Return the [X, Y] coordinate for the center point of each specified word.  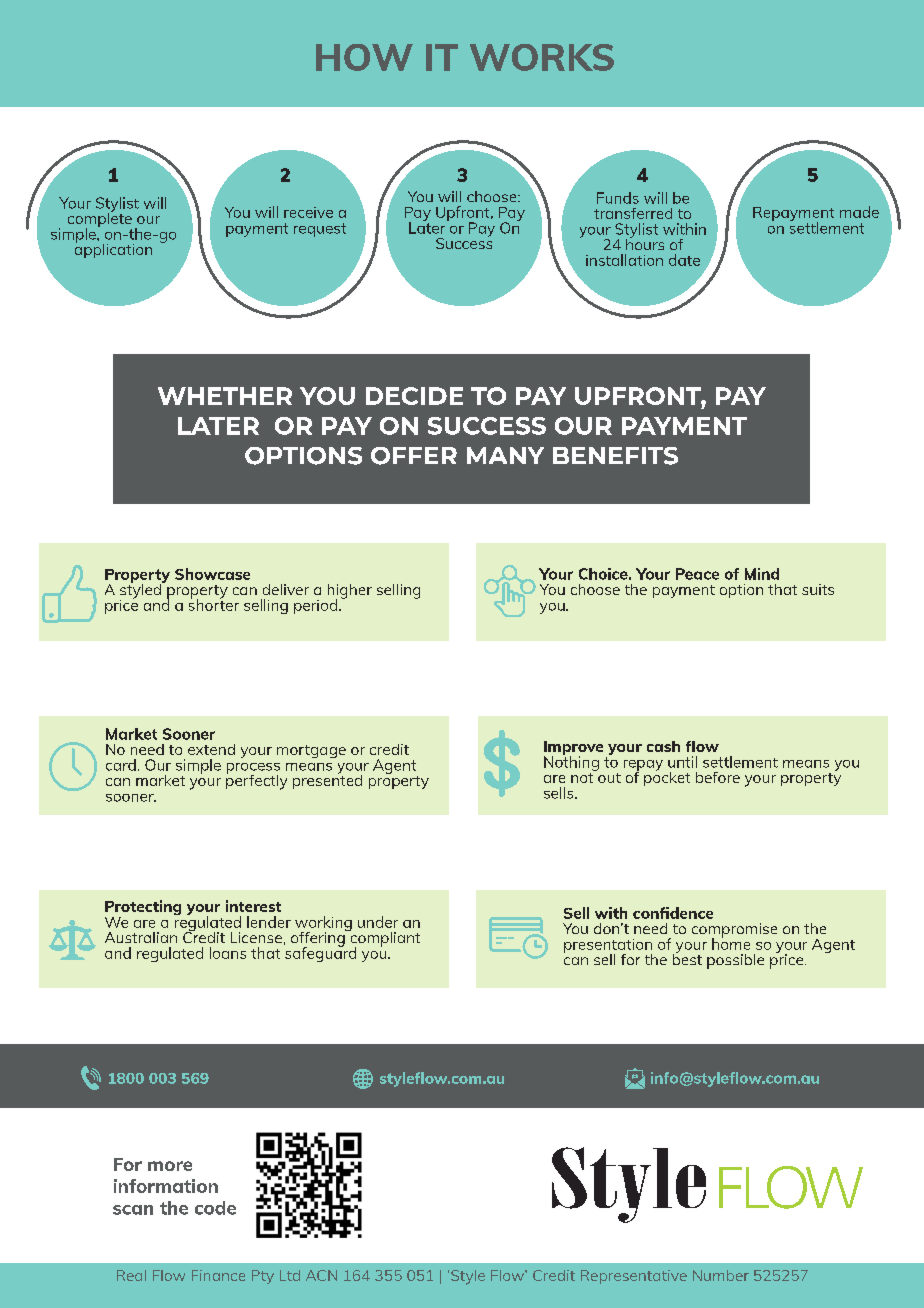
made [859, 212]
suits [818, 589]
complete [100, 220]
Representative [634, 1277]
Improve [573, 749]
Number [721, 1275]
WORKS [542, 57]
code [215, 1208]
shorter [214, 604]
